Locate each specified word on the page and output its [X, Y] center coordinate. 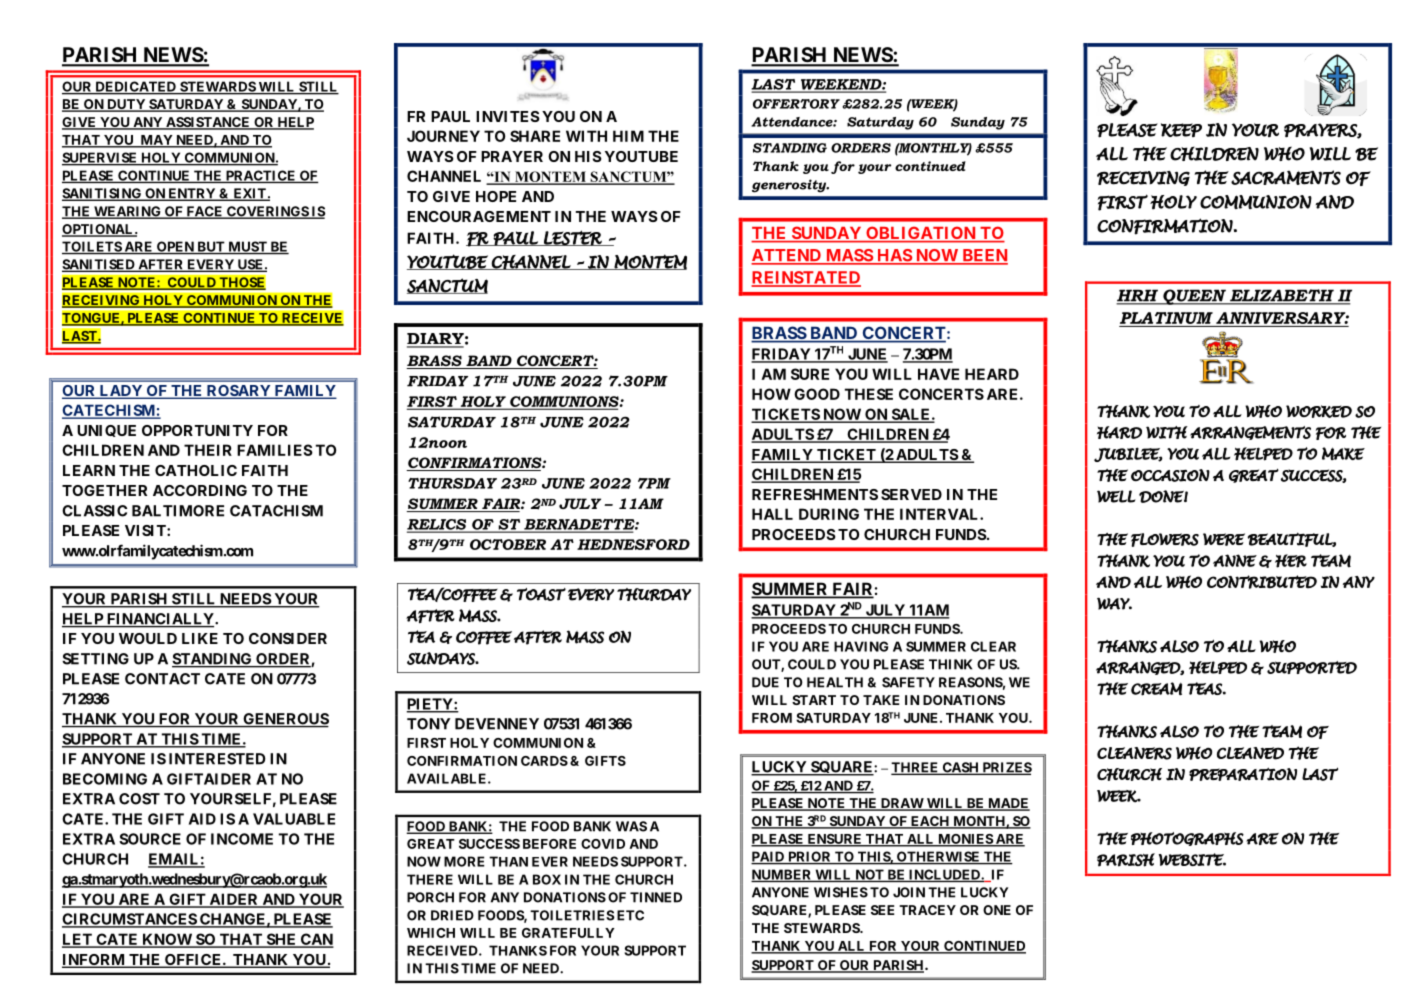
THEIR [208, 450]
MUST [247, 247]
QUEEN [1194, 297]
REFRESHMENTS [815, 494]
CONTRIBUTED [1262, 582]
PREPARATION [1243, 774]
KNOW [167, 940]
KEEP [1181, 130]
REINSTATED [806, 278]
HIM [628, 136]
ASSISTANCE [208, 123]
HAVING [861, 646]
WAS [631, 826]
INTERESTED [217, 759]
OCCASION [1170, 475]
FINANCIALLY [160, 620]
